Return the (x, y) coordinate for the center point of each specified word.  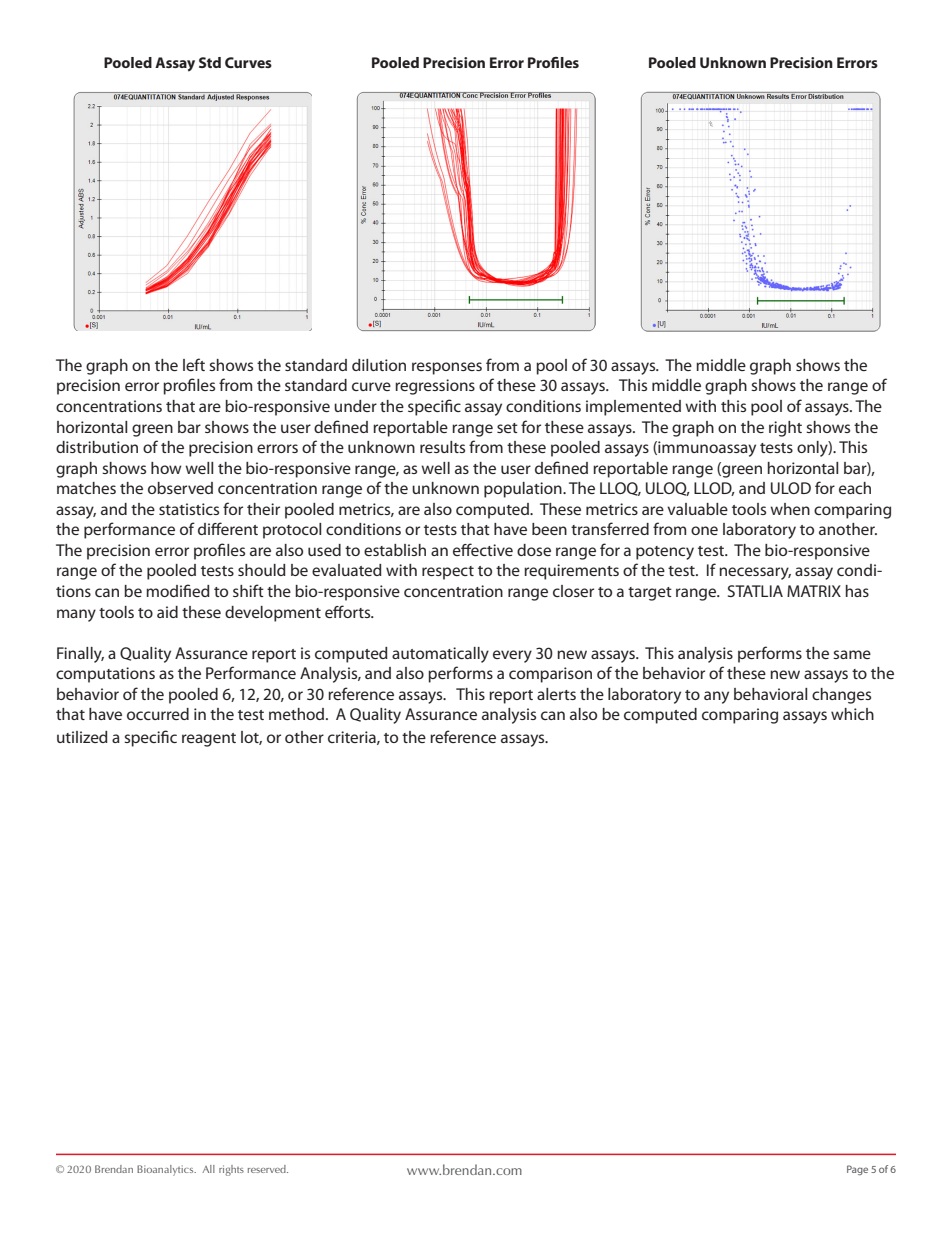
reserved (268, 1169)
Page (857, 1170)
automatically (440, 655)
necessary (755, 573)
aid (167, 612)
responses (447, 368)
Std (210, 62)
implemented (633, 408)
